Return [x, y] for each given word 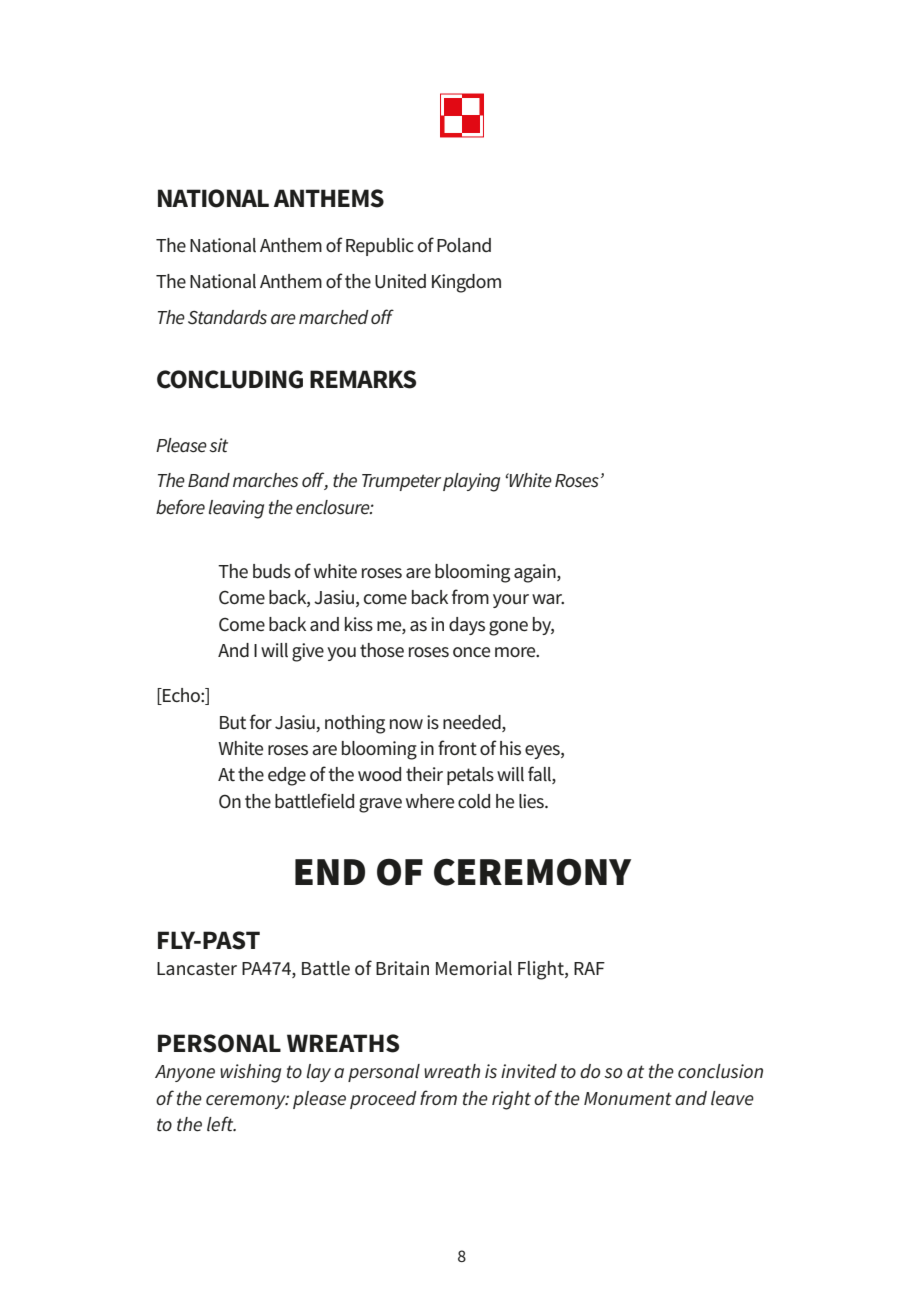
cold [474, 801]
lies [532, 801]
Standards [227, 317]
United [400, 281]
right [511, 1100]
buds [272, 571]
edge [287, 776]
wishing [250, 1073]
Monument [628, 1099]
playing [471, 482]
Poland [464, 245]
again [536, 573]
